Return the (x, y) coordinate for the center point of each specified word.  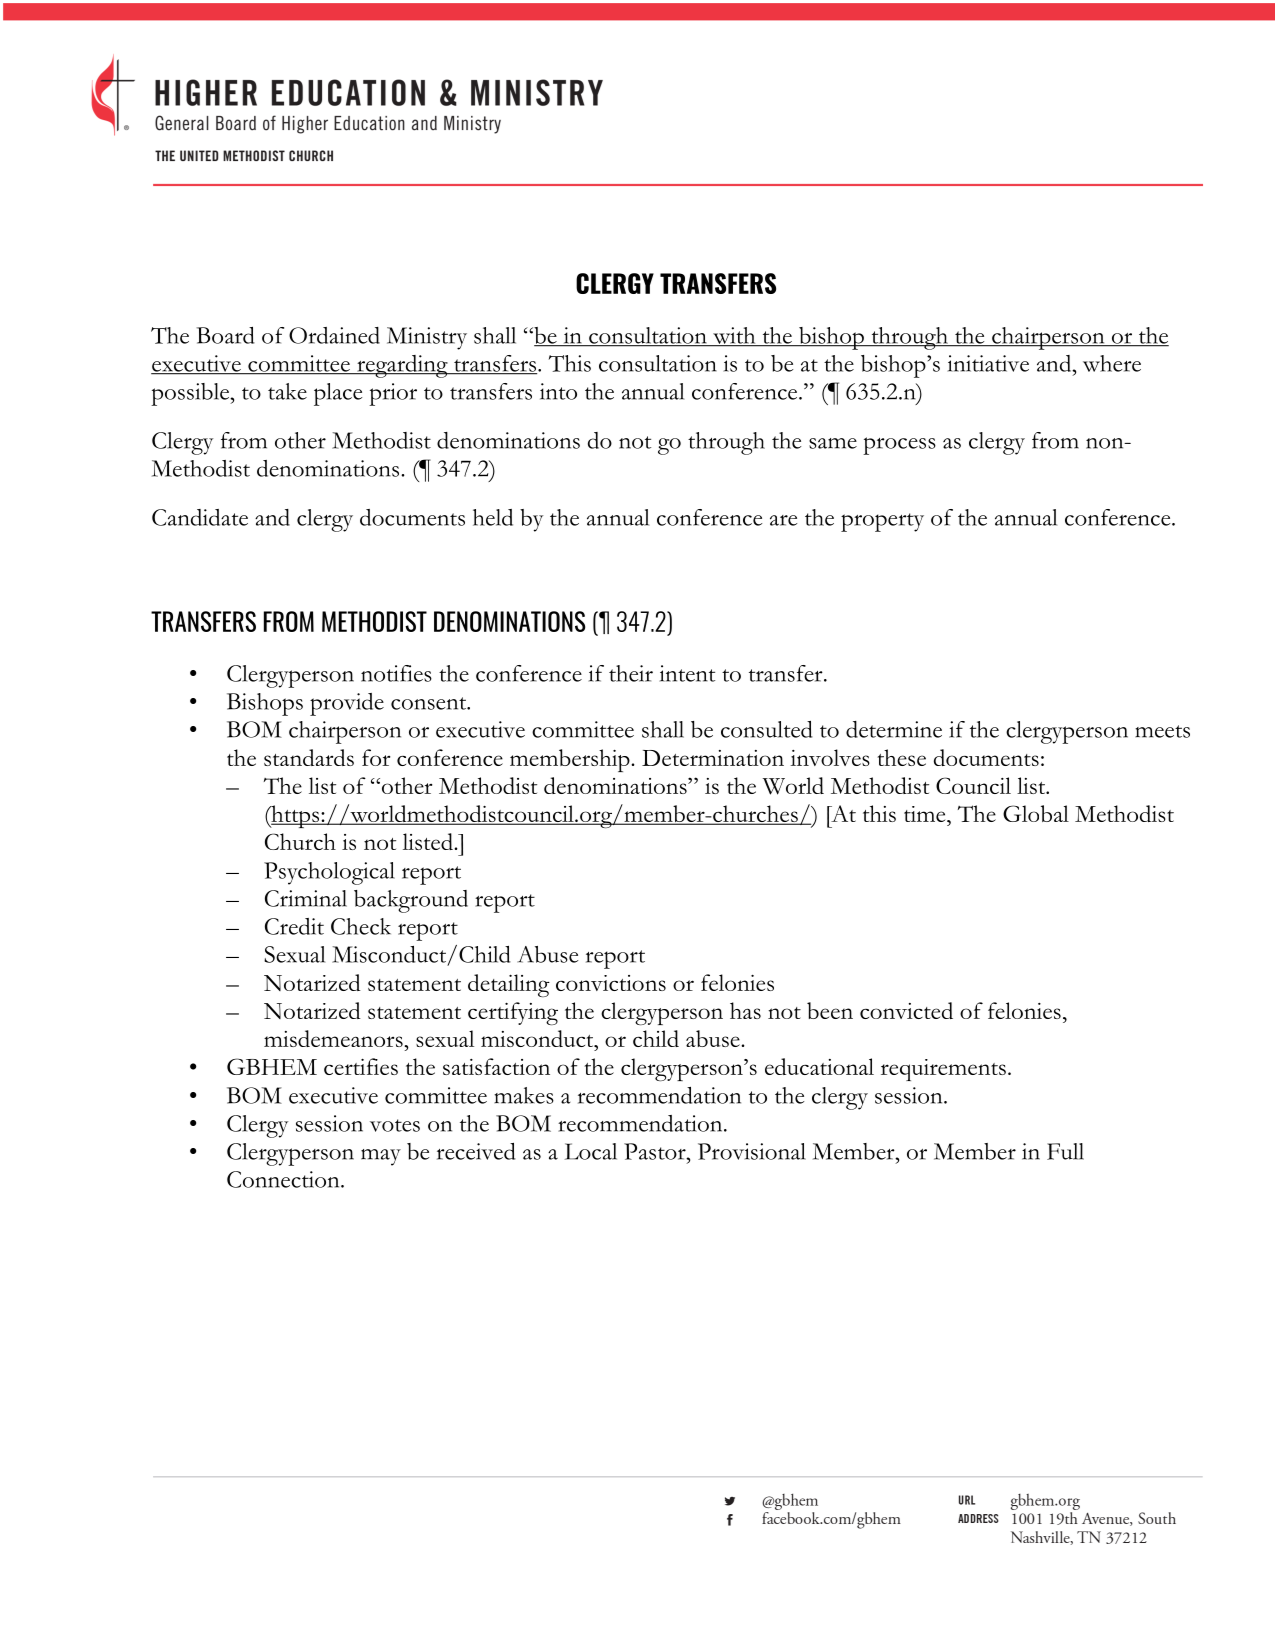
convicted (906, 1010)
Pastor (656, 1151)
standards (309, 757)
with (734, 336)
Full (1065, 1151)
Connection (284, 1179)
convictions (611, 983)
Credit (294, 926)
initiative (988, 363)
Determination (713, 758)
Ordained (334, 335)
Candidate (200, 517)
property (882, 522)
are (783, 520)
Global (1036, 813)
